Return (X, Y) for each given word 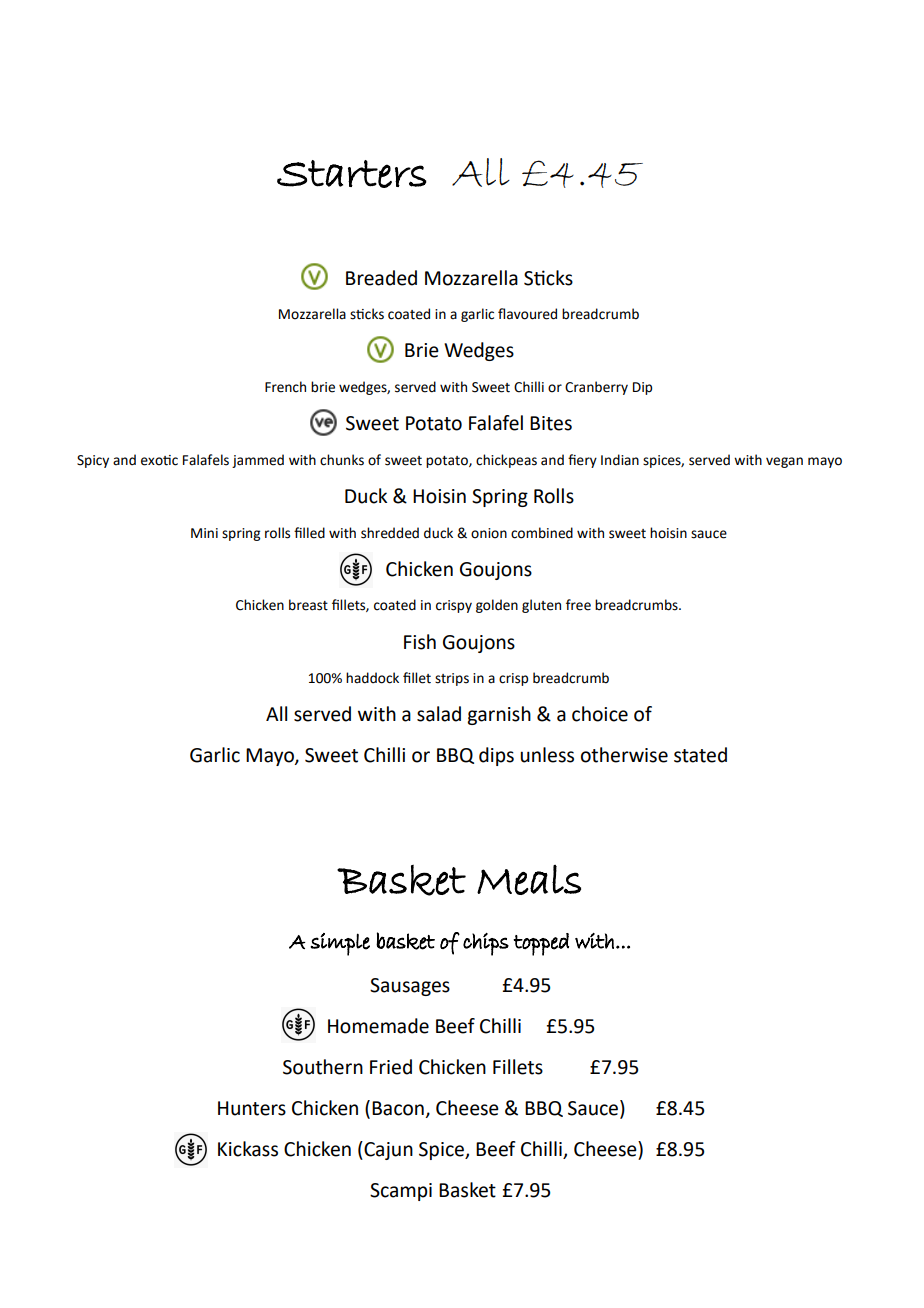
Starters (352, 174)
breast (308, 605)
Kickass (248, 1149)
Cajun (387, 1150)
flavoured (527, 314)
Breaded (381, 278)
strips (452, 679)
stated (700, 755)
